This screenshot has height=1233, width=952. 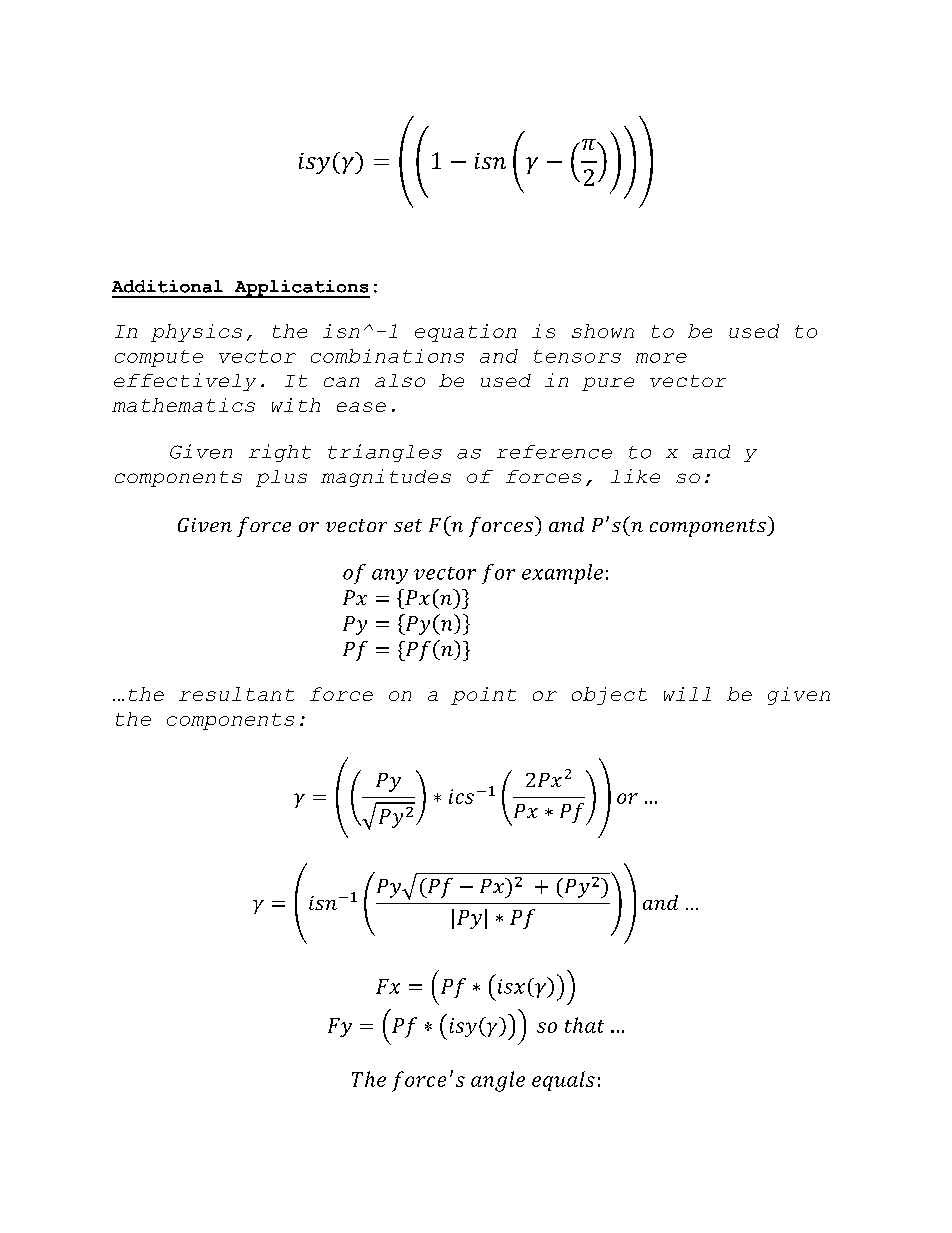 What do you see at coordinates (609, 696) in the screenshot?
I see `object` at bounding box center [609, 696].
